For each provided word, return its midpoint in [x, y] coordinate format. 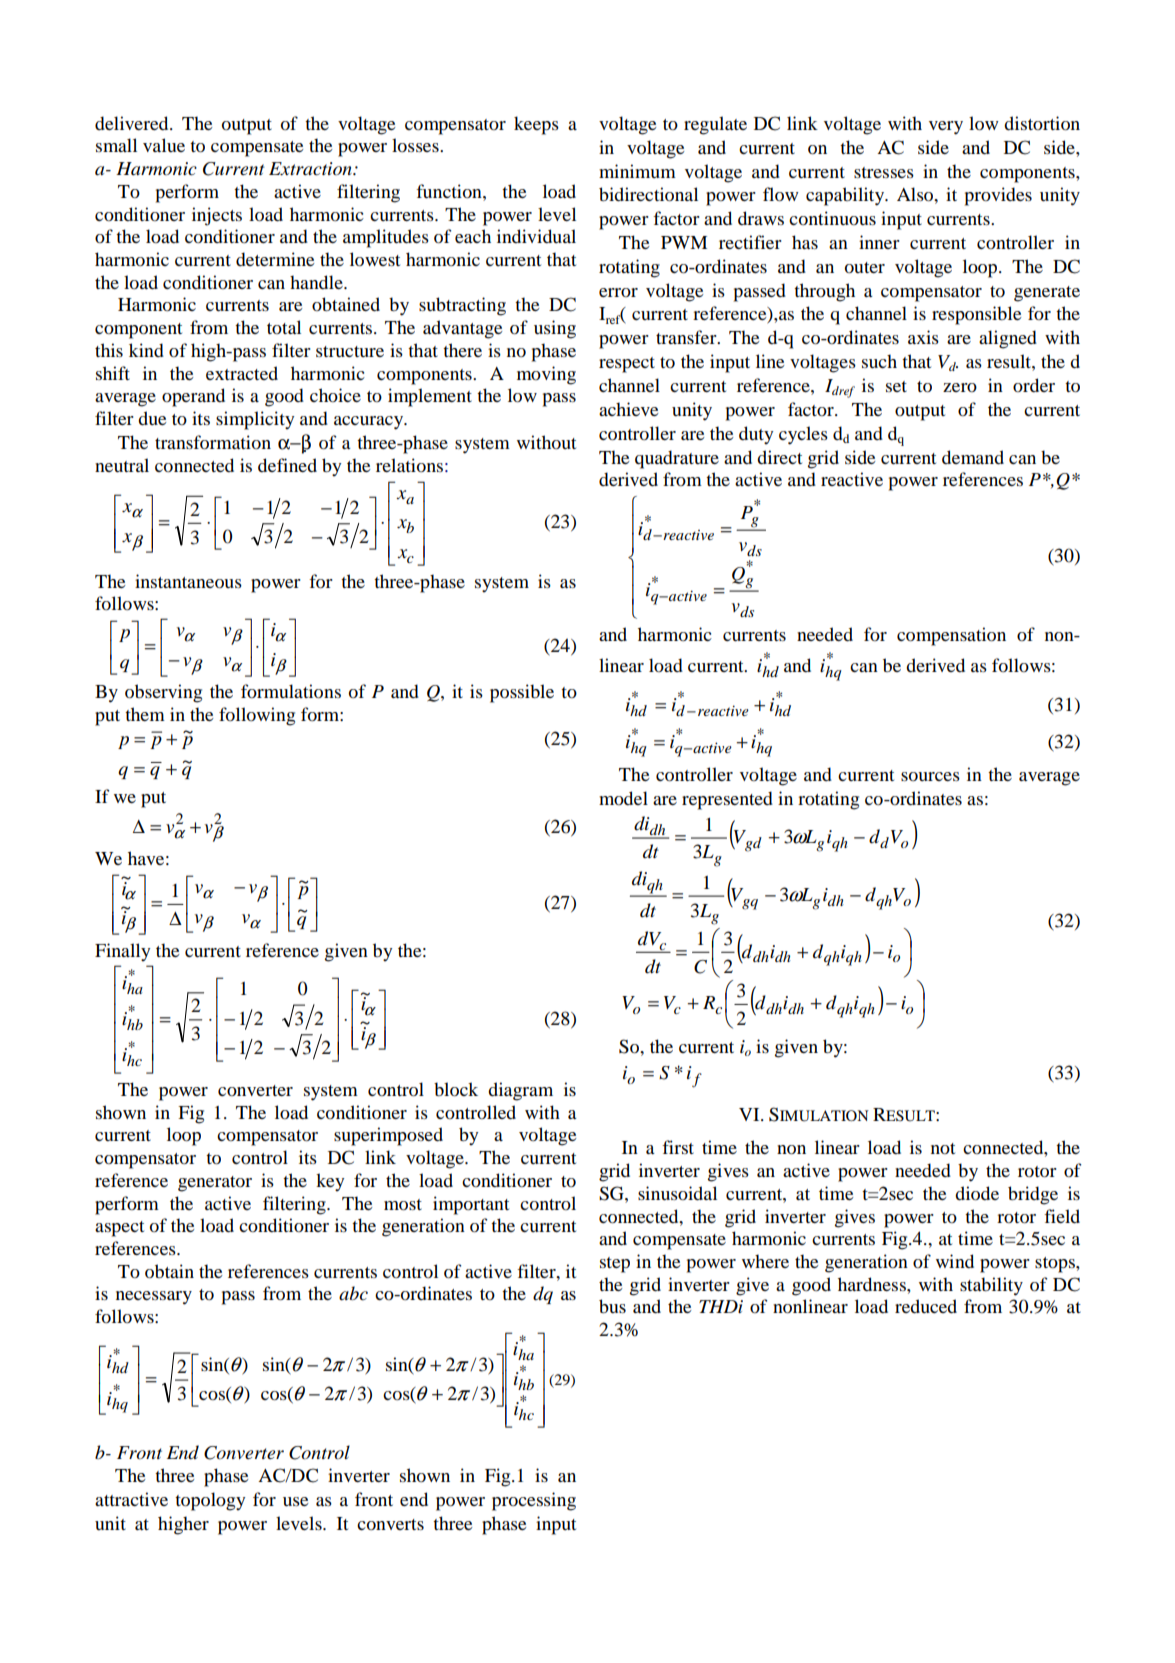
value [164, 145]
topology [210, 1501]
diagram [520, 1091]
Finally [122, 952]
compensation [951, 636]
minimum [637, 171]
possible [522, 693]
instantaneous [188, 581]
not [943, 1148]
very [946, 128]
